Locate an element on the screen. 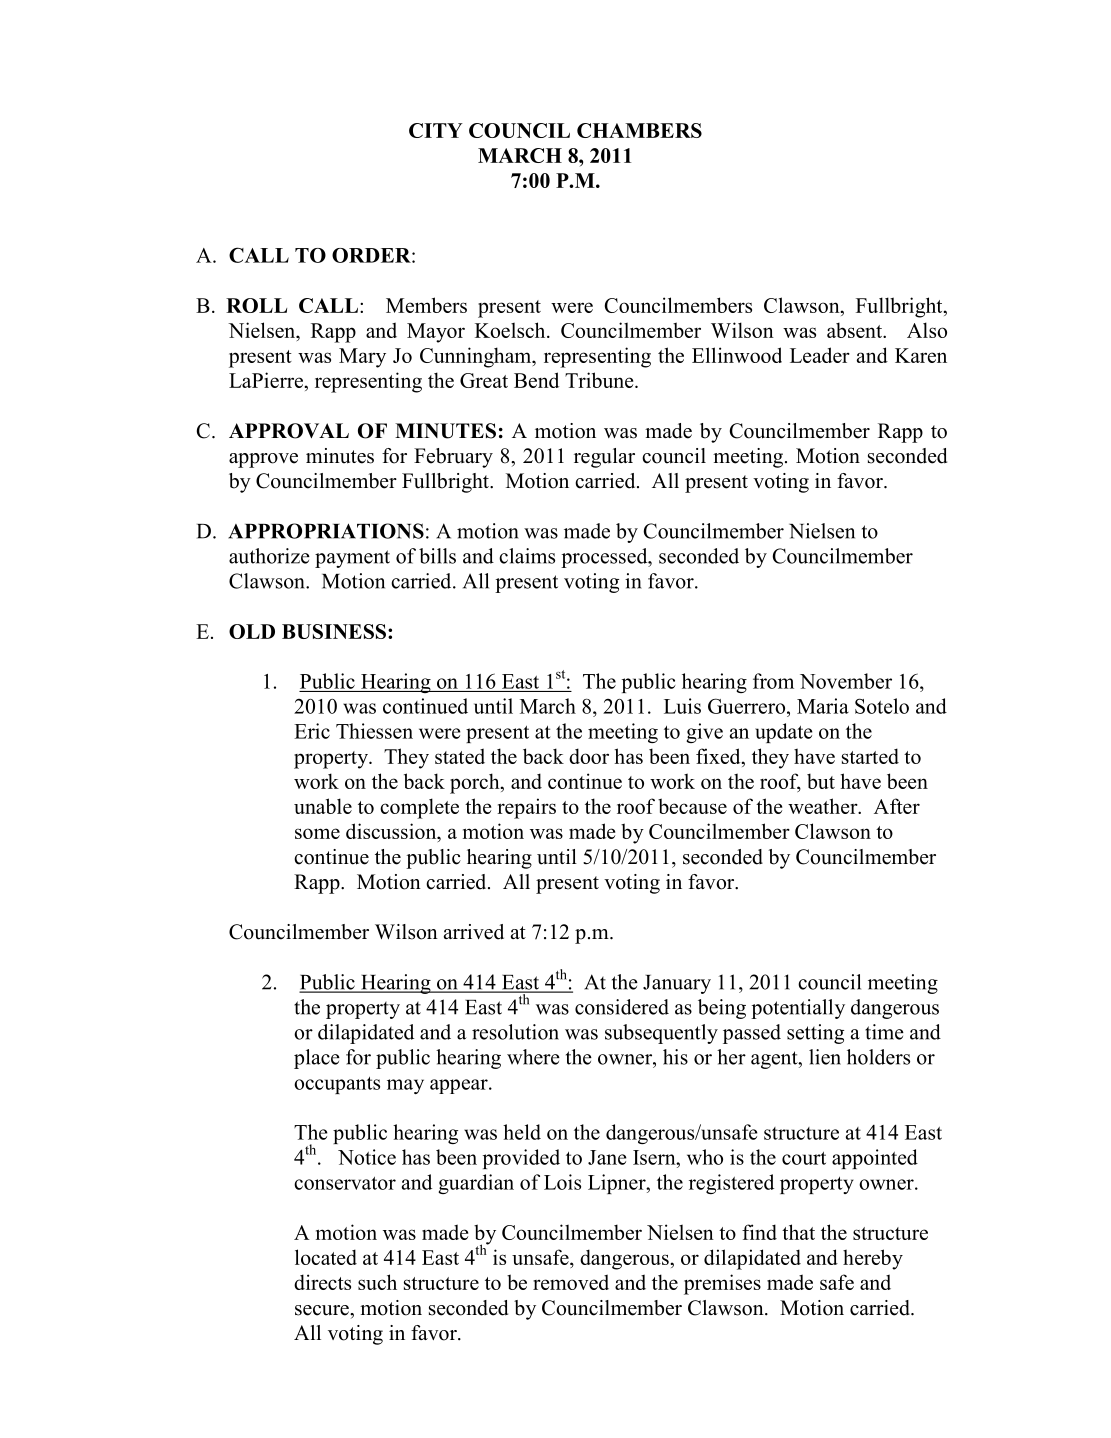  directs is located at coordinates (322, 1282).
